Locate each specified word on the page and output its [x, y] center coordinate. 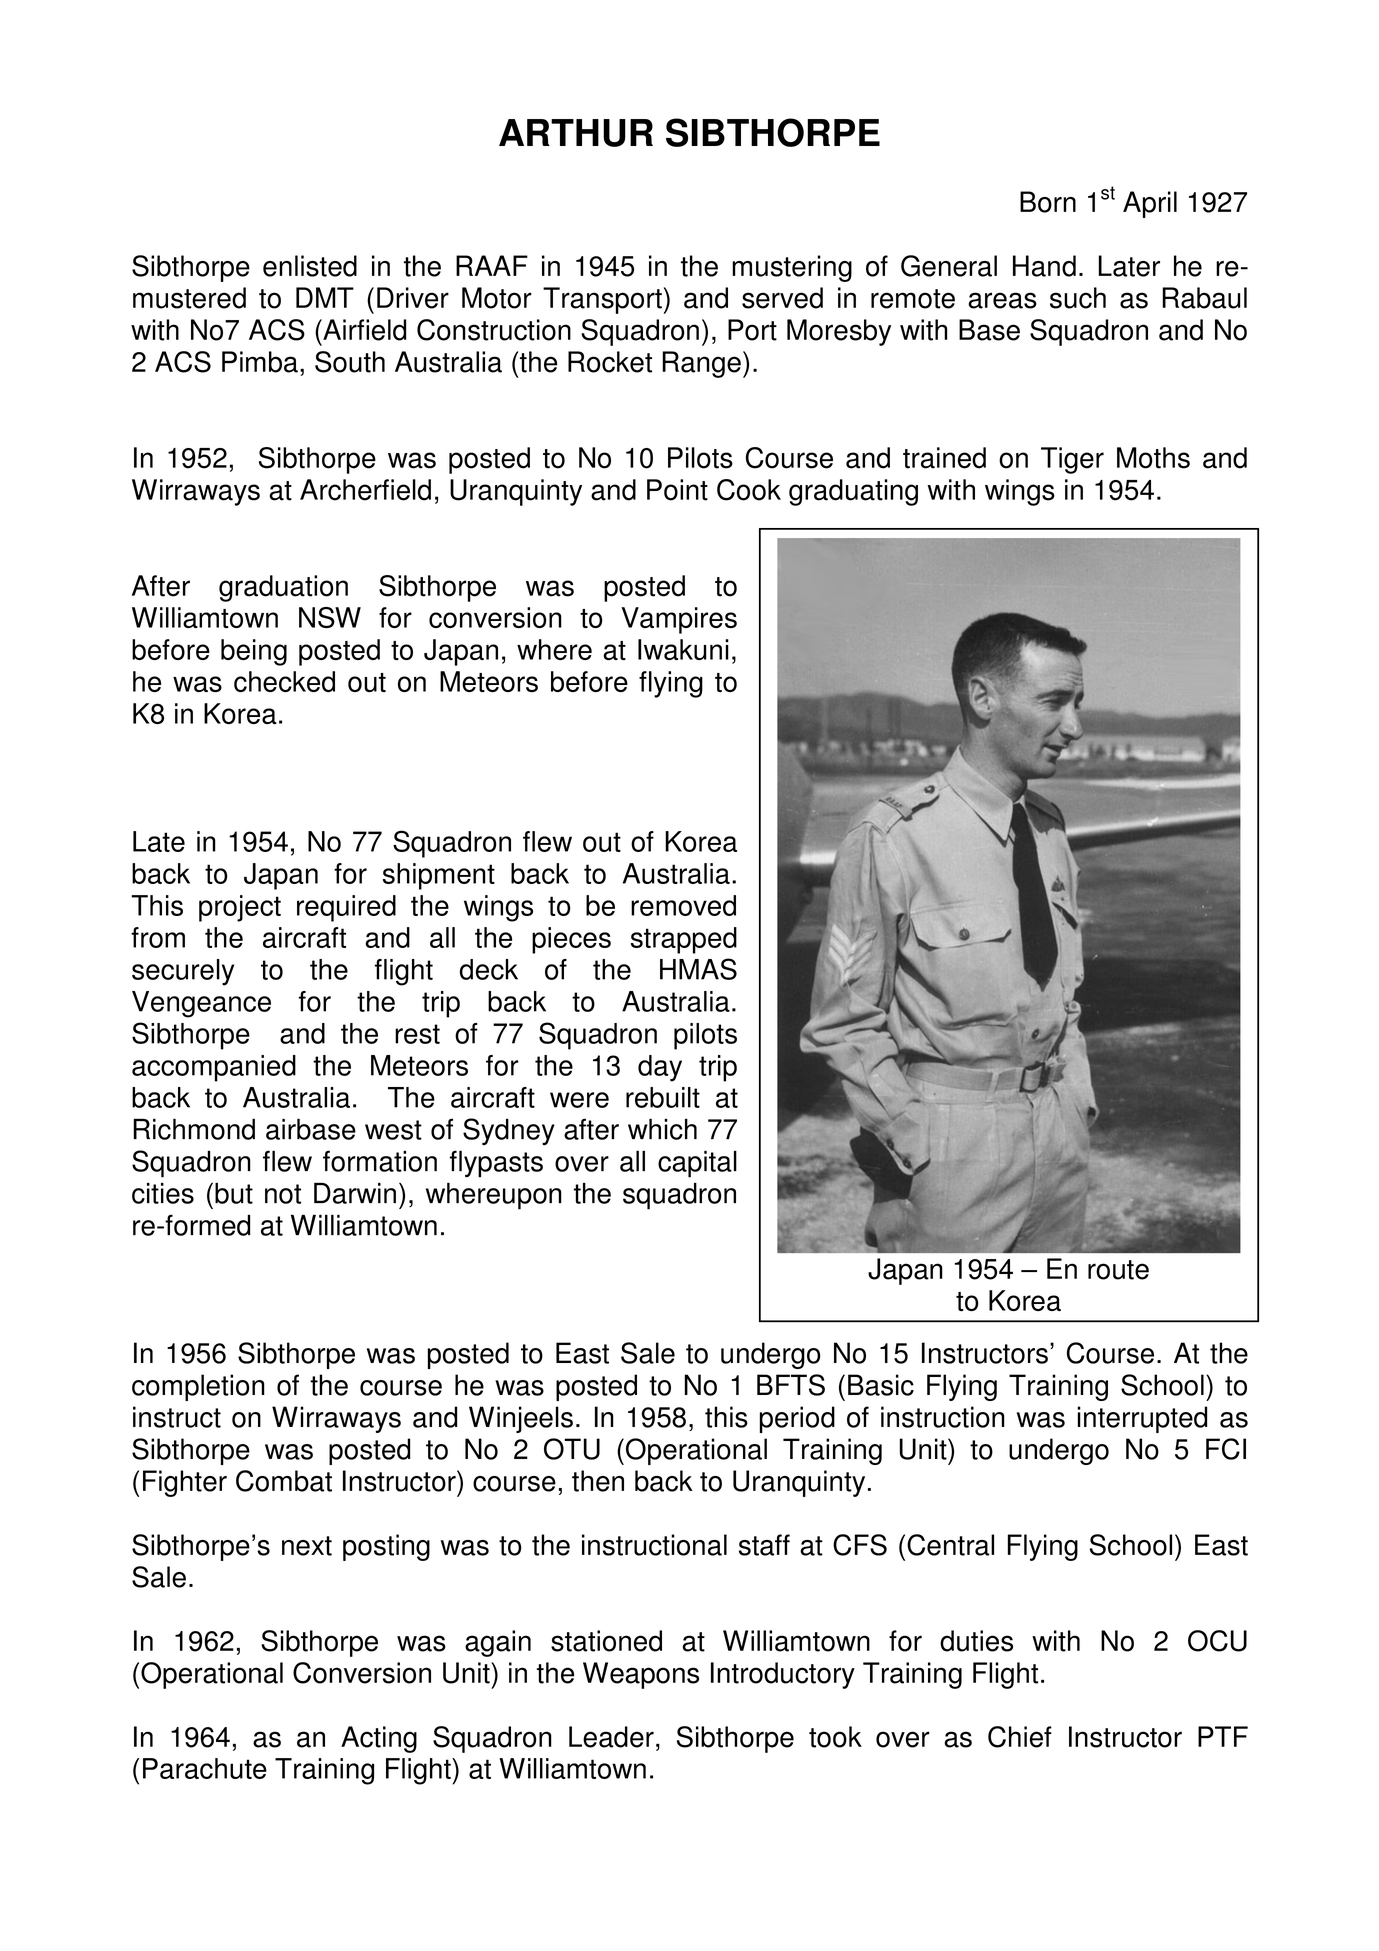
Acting [379, 1739]
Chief [1020, 1737]
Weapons [641, 1675]
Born [1048, 202]
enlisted [310, 266]
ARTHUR [576, 133]
